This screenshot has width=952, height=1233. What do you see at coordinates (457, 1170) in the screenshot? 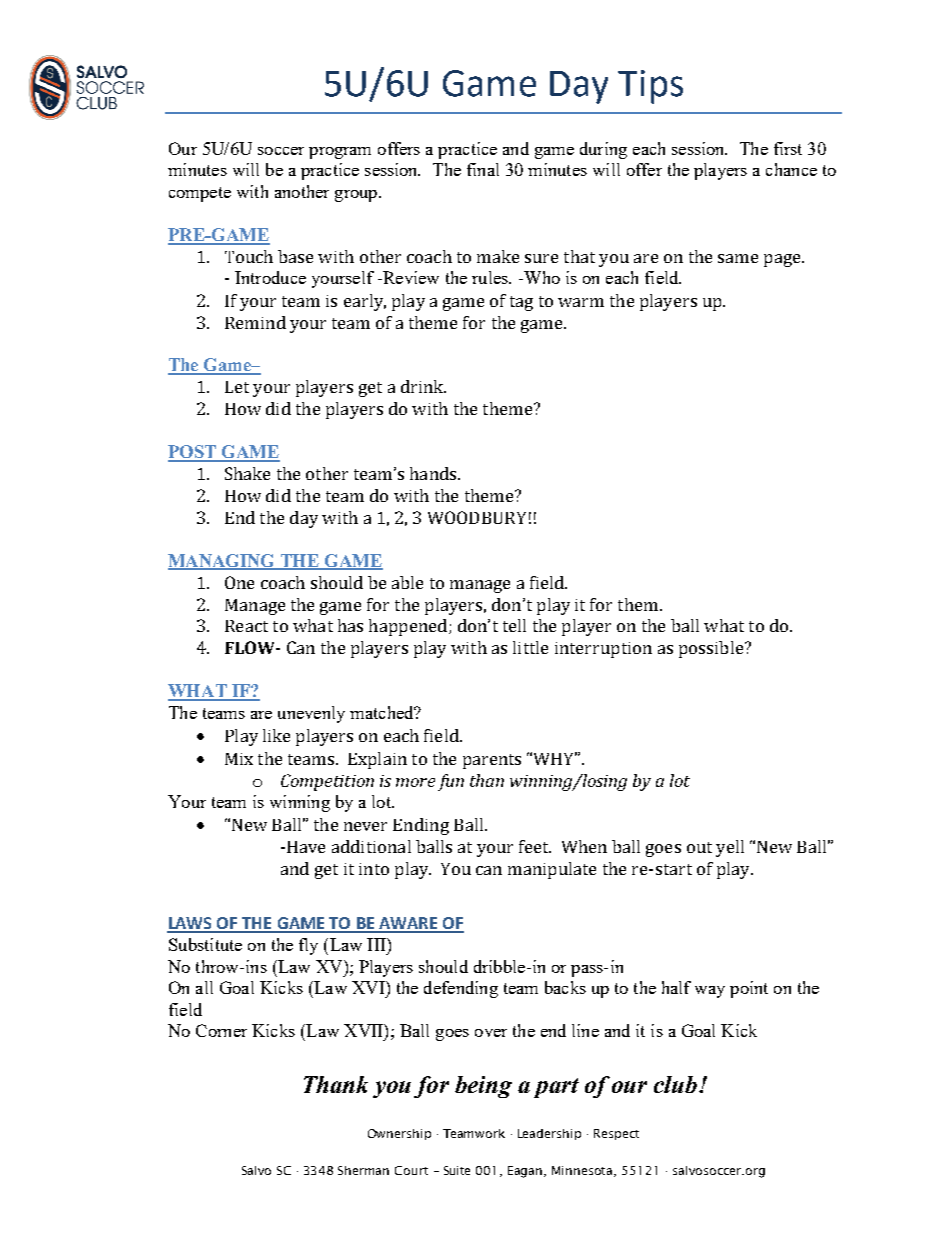
I see `Suite` at bounding box center [457, 1170].
